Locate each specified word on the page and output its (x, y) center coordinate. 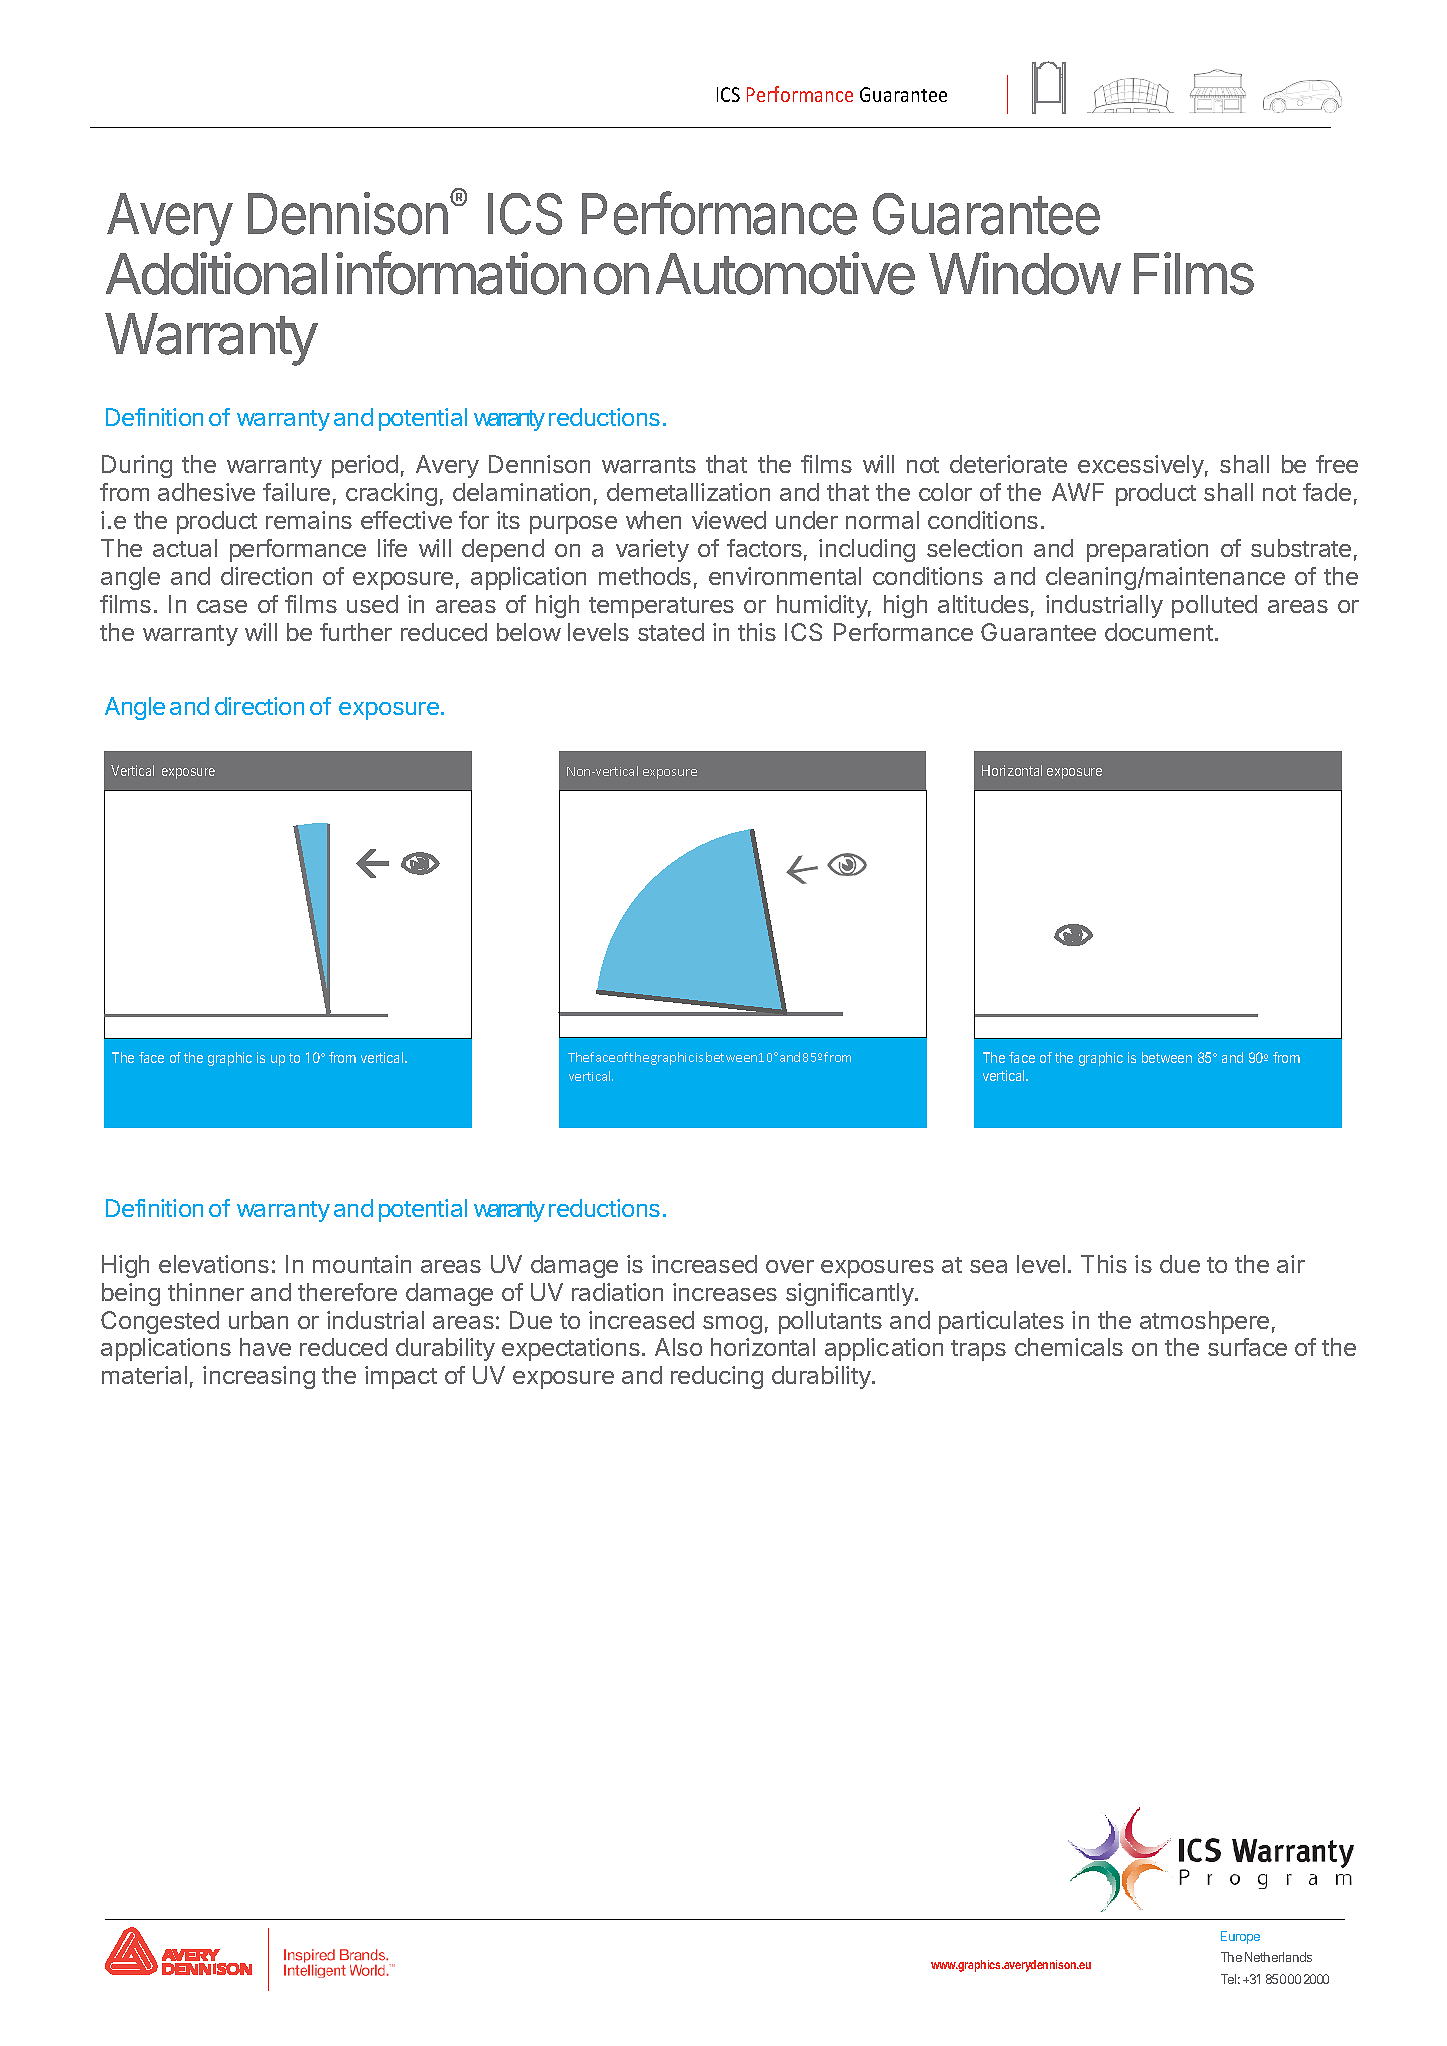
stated (671, 632)
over (790, 1266)
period (365, 466)
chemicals (1069, 1347)
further (356, 632)
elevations (214, 1264)
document (1159, 632)
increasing (259, 1377)
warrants (649, 465)
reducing (717, 1377)
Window (1024, 273)
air (1291, 1264)
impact (401, 1377)
